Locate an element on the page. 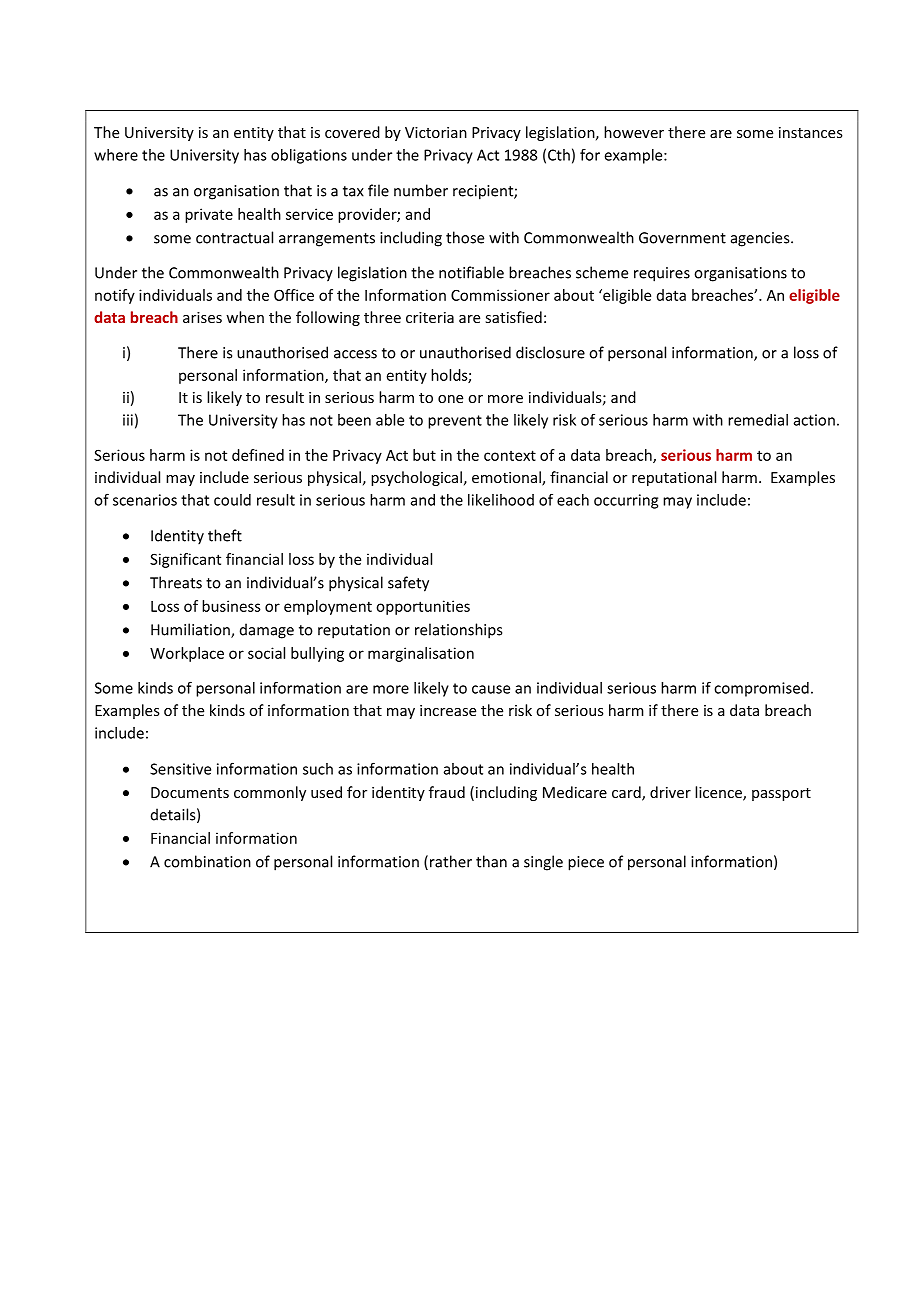 This image has height=1308, width=924. where is located at coordinates (116, 155).
